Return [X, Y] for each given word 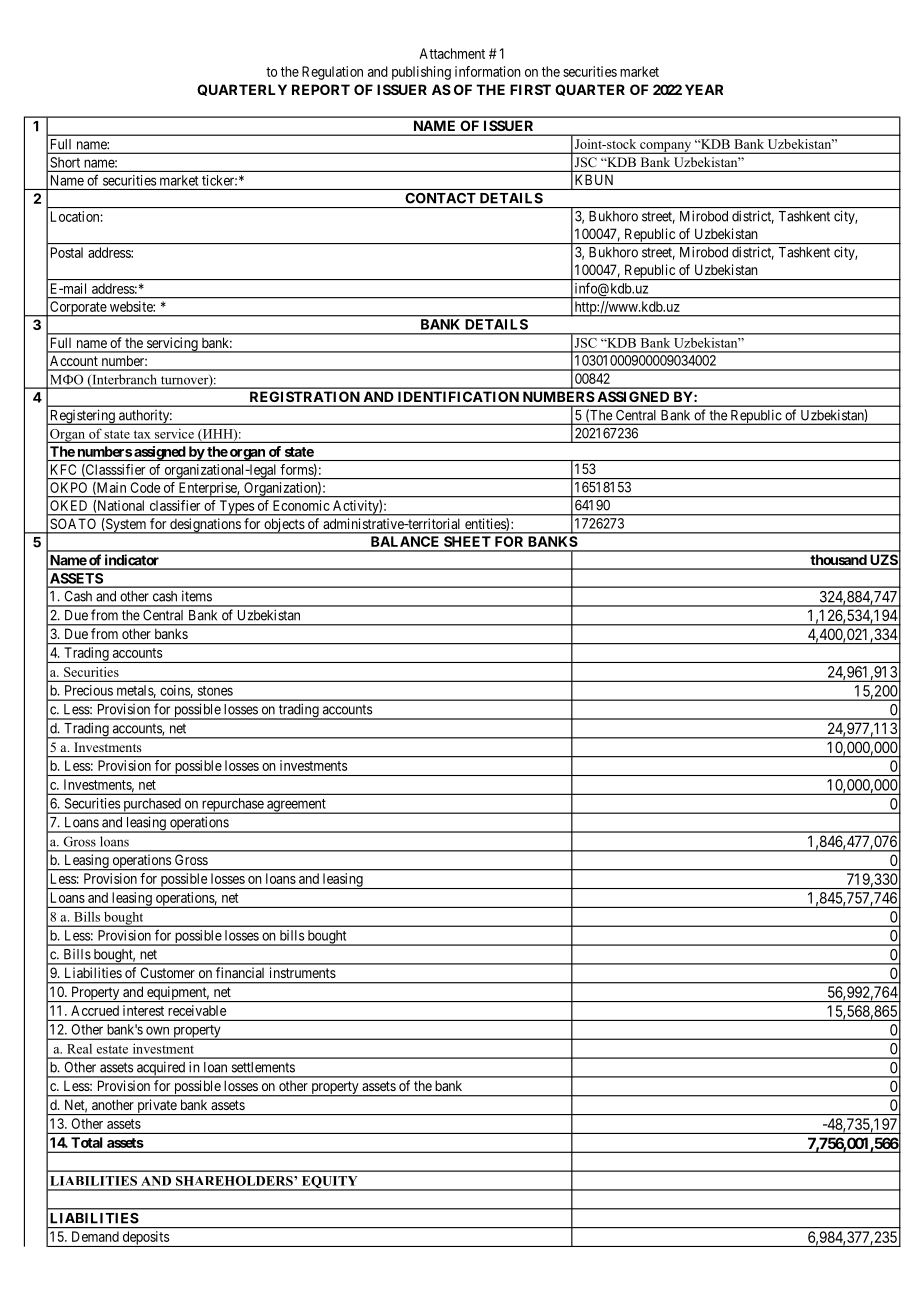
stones [215, 691]
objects [284, 526]
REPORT [321, 89]
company [666, 148]
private [156, 1107]
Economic [301, 505]
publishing [421, 73]
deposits [145, 1239]
